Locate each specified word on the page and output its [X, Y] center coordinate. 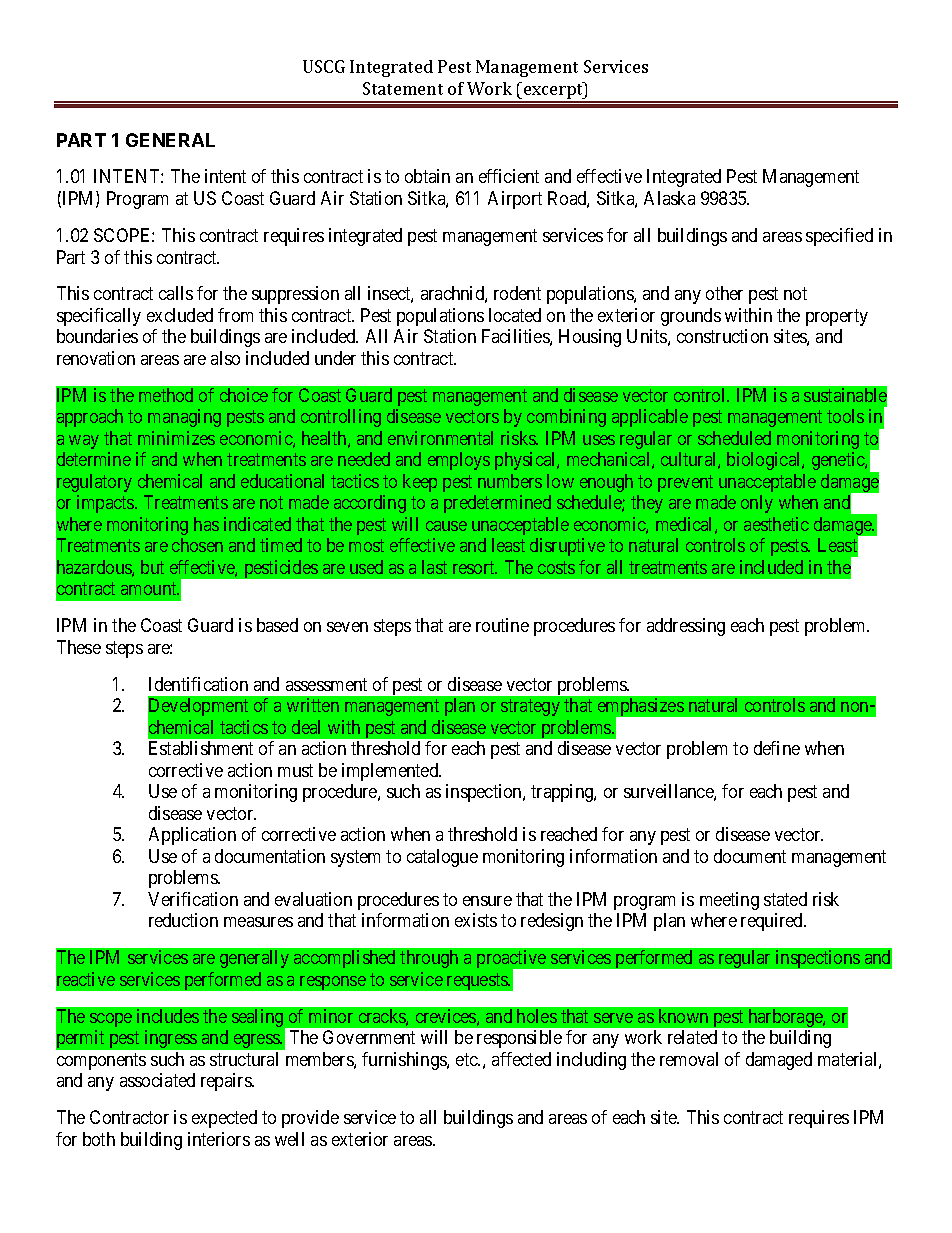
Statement [403, 88]
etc [468, 1059]
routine [502, 625]
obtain [427, 176]
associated [157, 1080]
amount [150, 589]
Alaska [669, 198]
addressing [686, 627]
